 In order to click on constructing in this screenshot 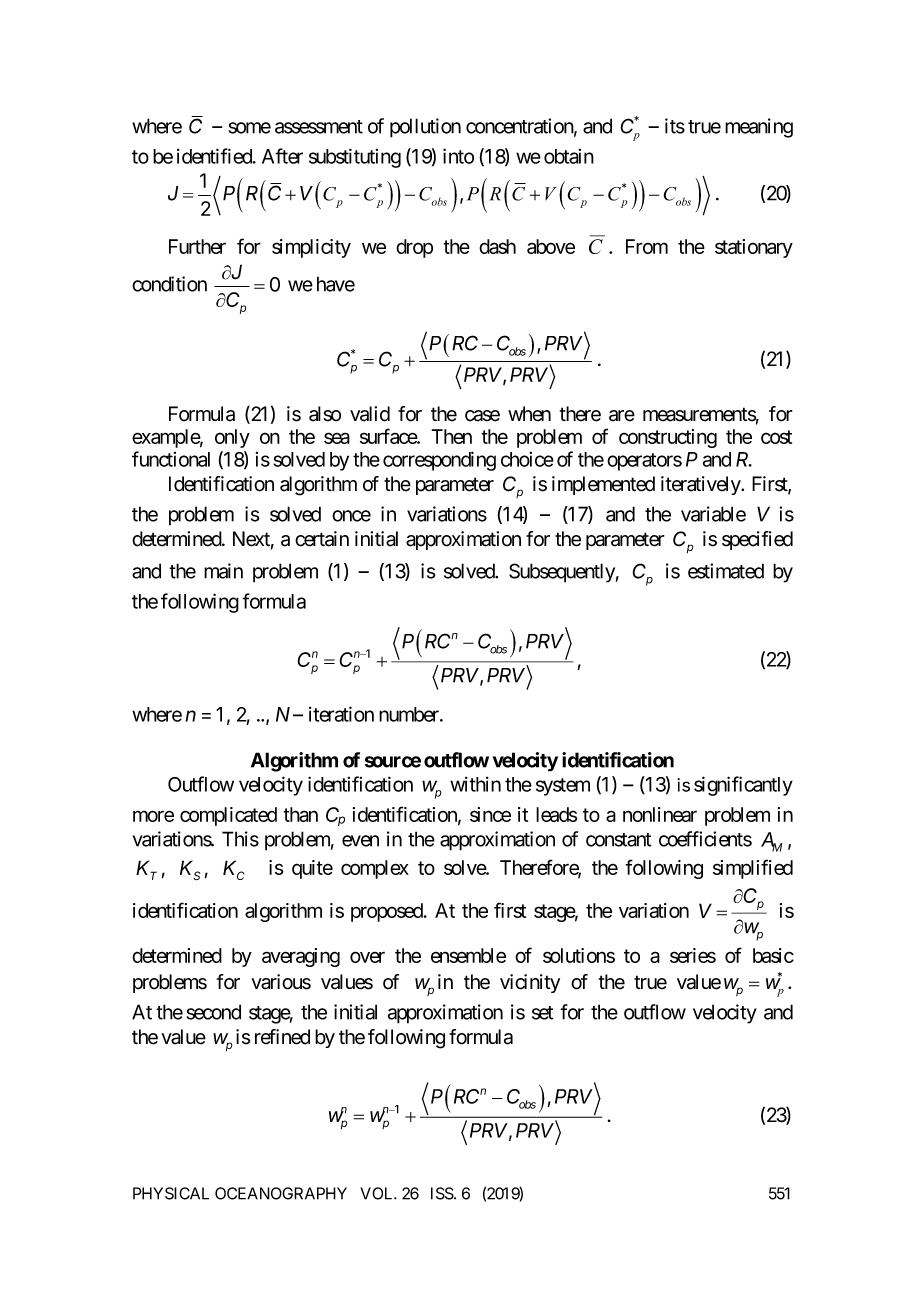, I will do `click(668, 438)`.
